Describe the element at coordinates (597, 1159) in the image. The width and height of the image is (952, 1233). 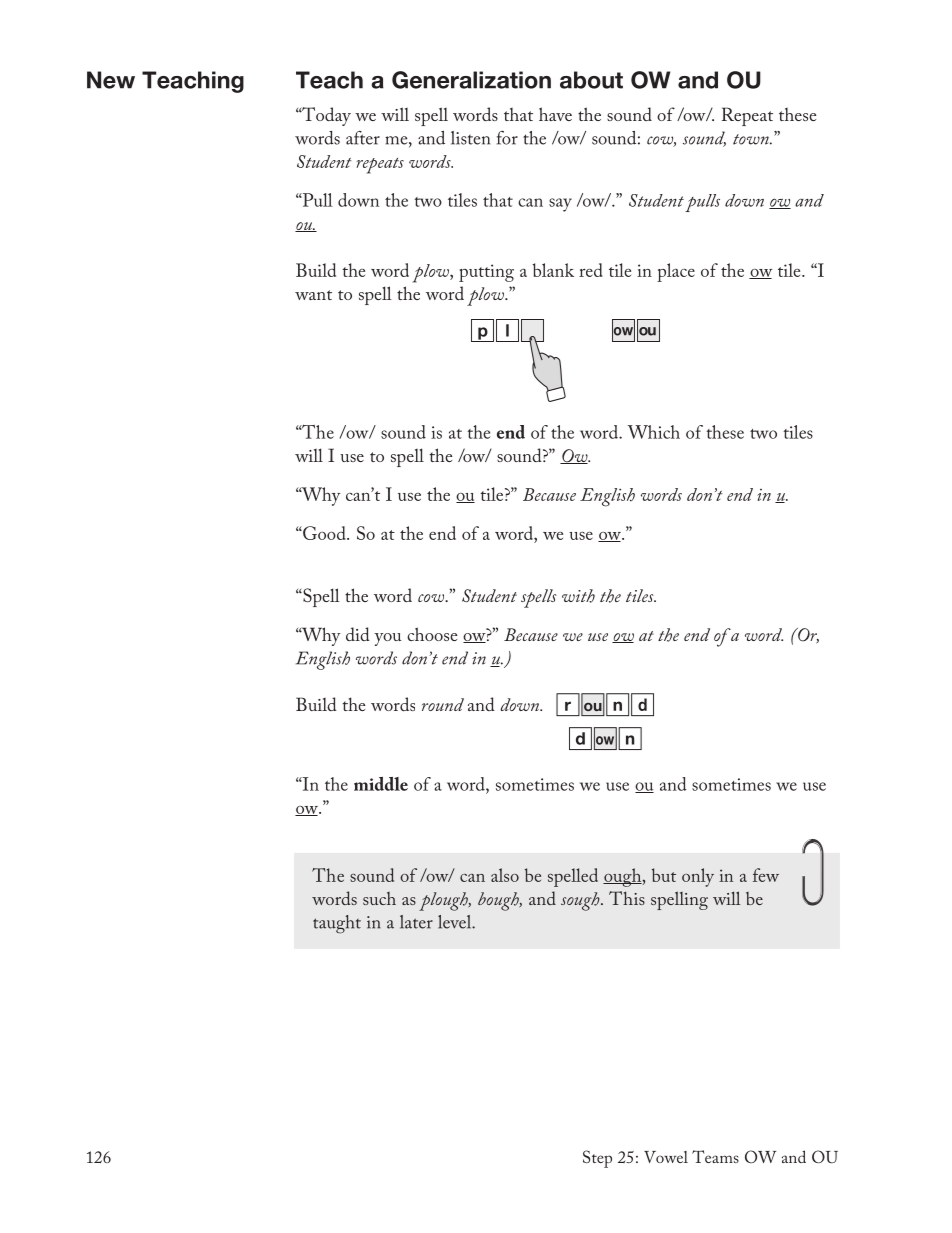
I see `Step` at that location.
